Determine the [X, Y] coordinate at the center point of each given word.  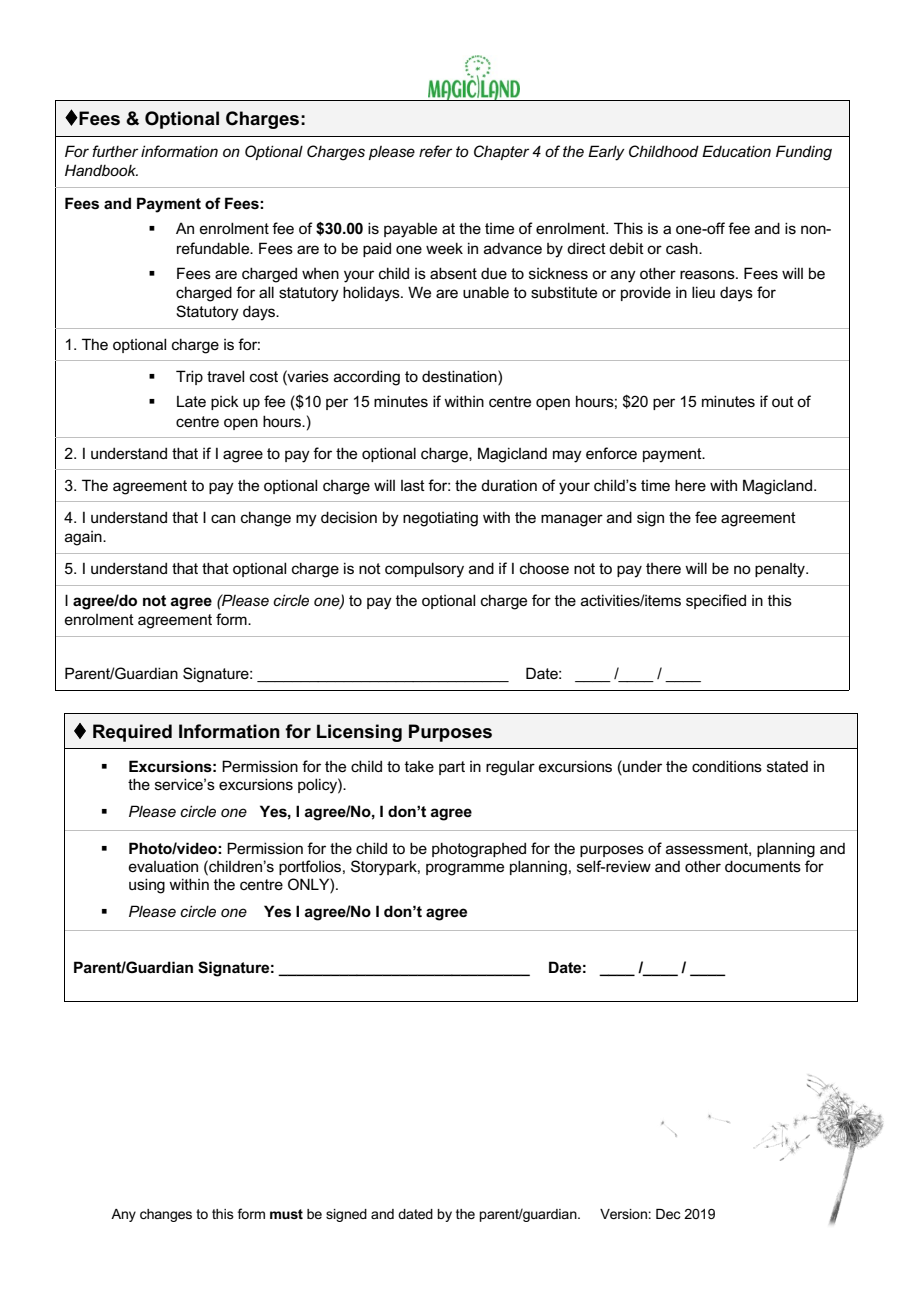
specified [716, 601]
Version [623, 1214]
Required [132, 733]
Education [736, 151]
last [413, 485]
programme [465, 869]
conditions [727, 766]
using [147, 886]
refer [435, 151]
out [783, 401]
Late [191, 401]
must [286, 1214]
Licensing [359, 733]
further [115, 151]
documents [763, 866]
